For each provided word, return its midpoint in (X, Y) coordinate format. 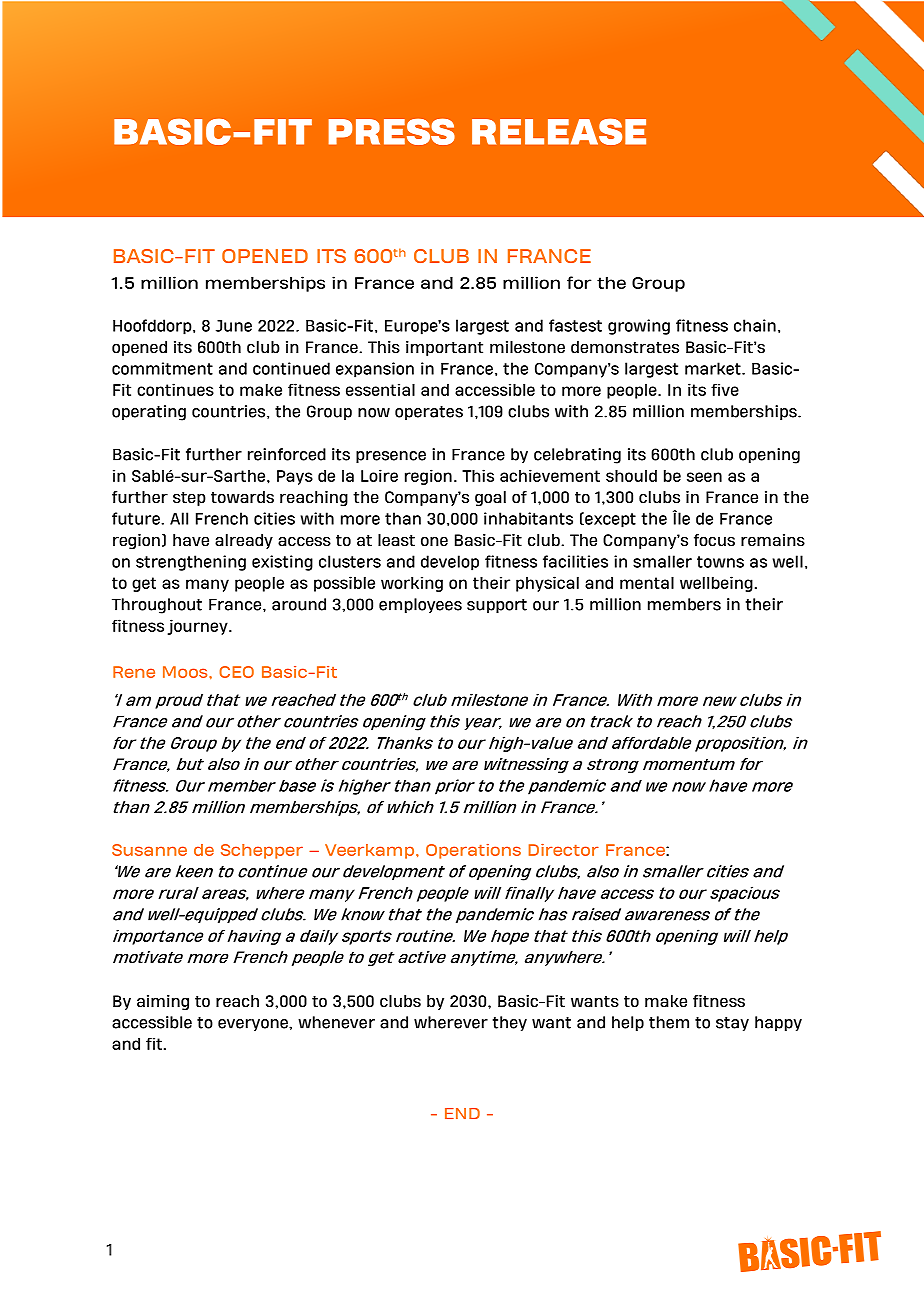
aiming (163, 1002)
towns (720, 562)
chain (755, 325)
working (412, 584)
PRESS (391, 131)
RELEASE (559, 131)
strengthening (191, 563)
